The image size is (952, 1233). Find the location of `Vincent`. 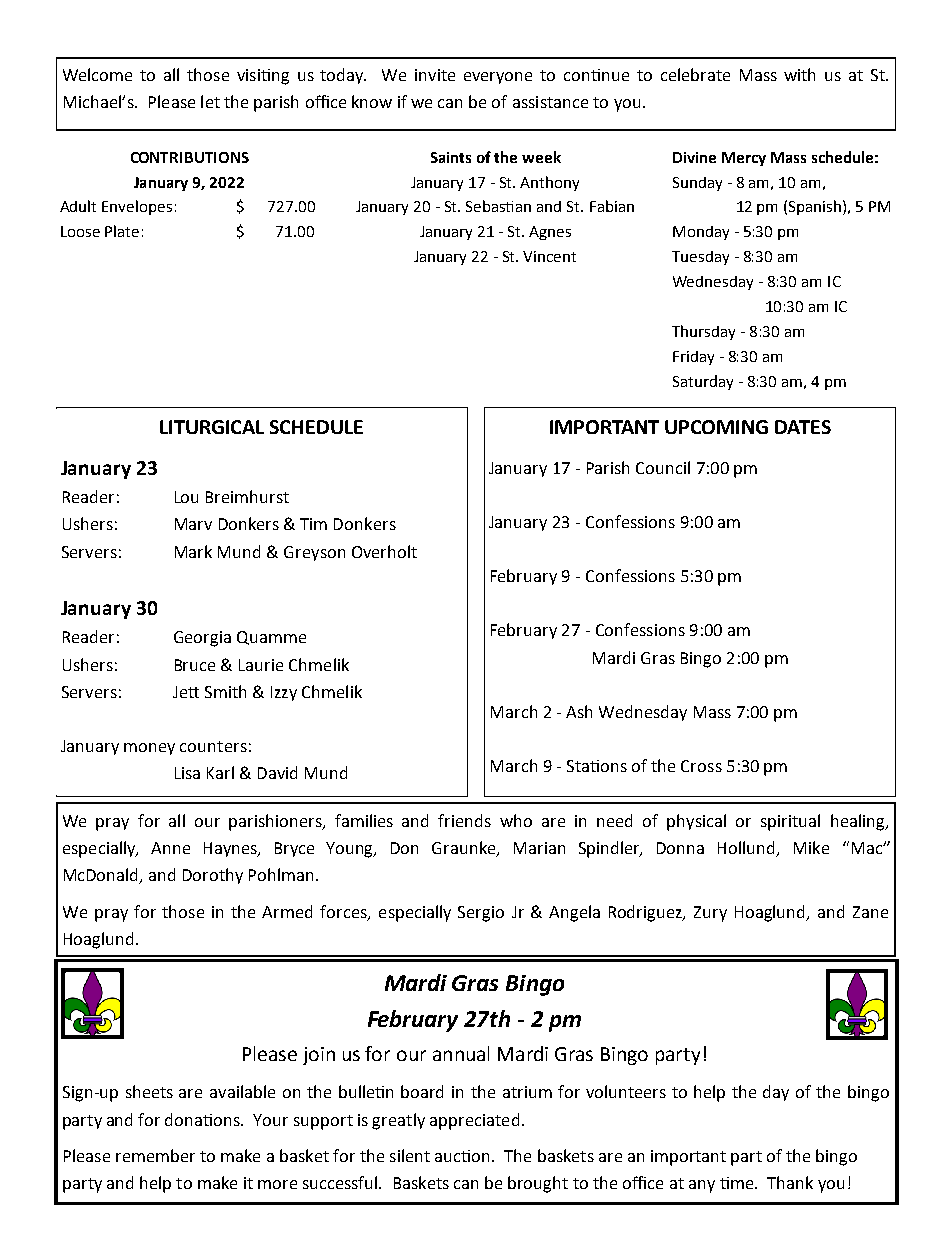

Vincent is located at coordinates (549, 256).
